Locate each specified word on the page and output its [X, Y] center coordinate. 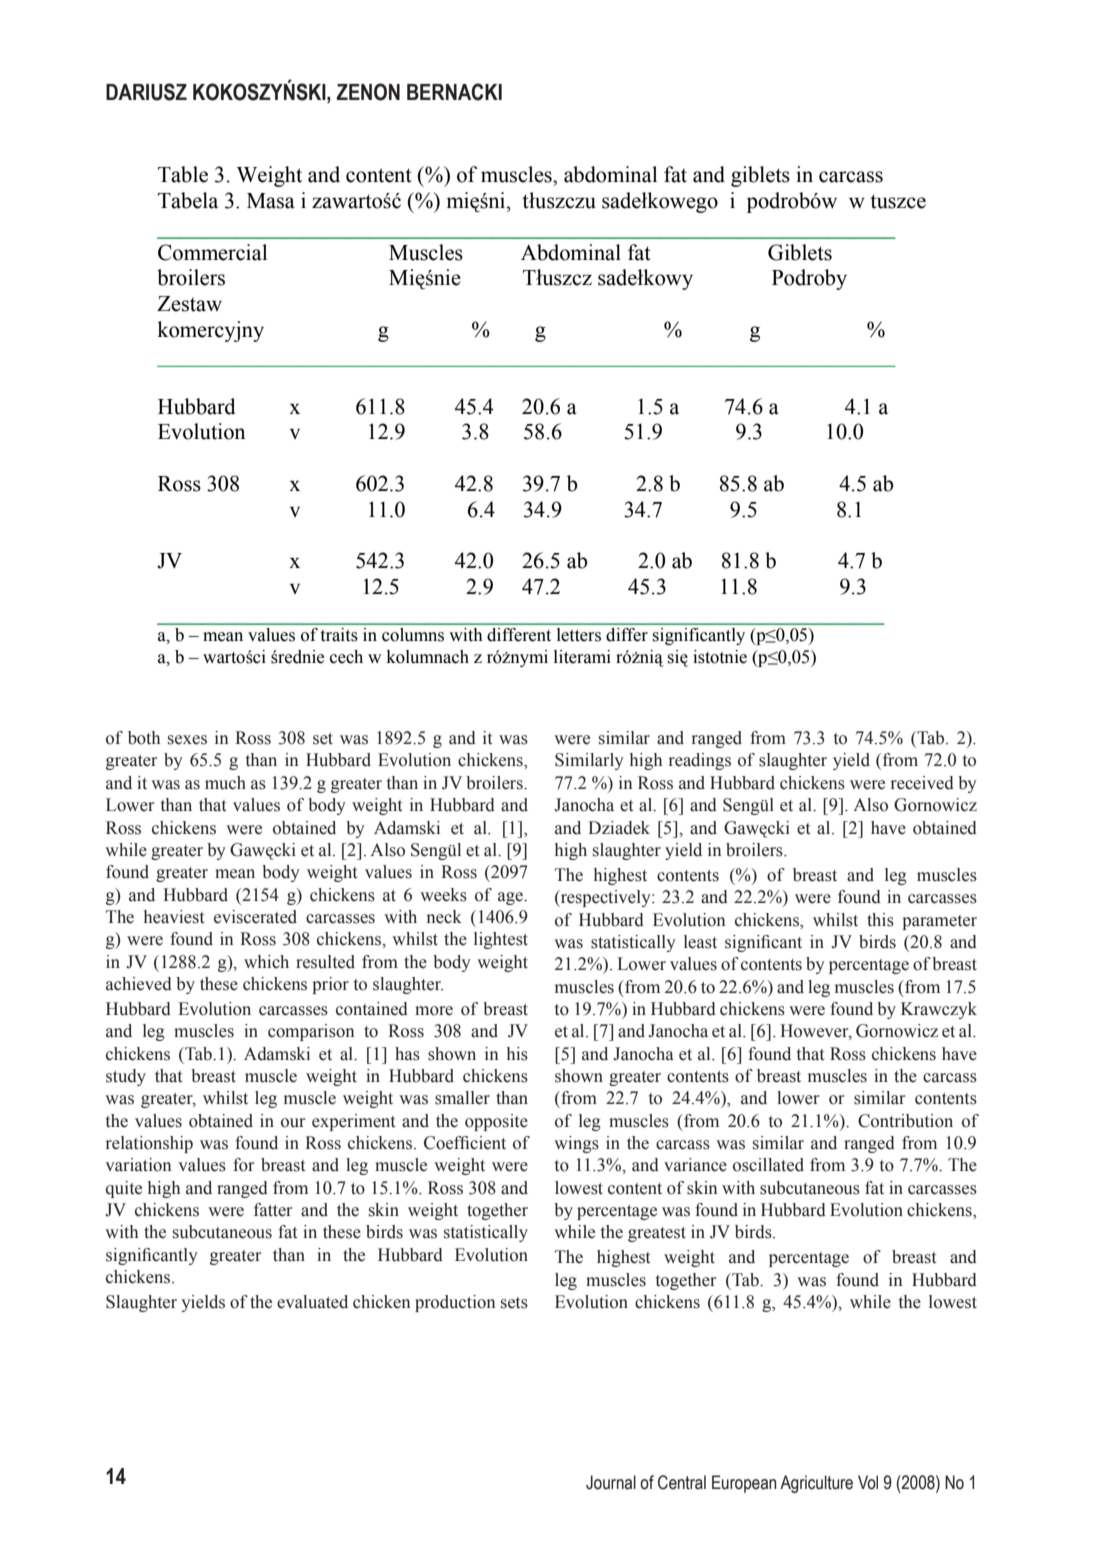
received [922, 783]
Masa [271, 201]
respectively [605, 898]
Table [183, 174]
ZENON [368, 92]
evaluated [312, 1302]
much [225, 783]
